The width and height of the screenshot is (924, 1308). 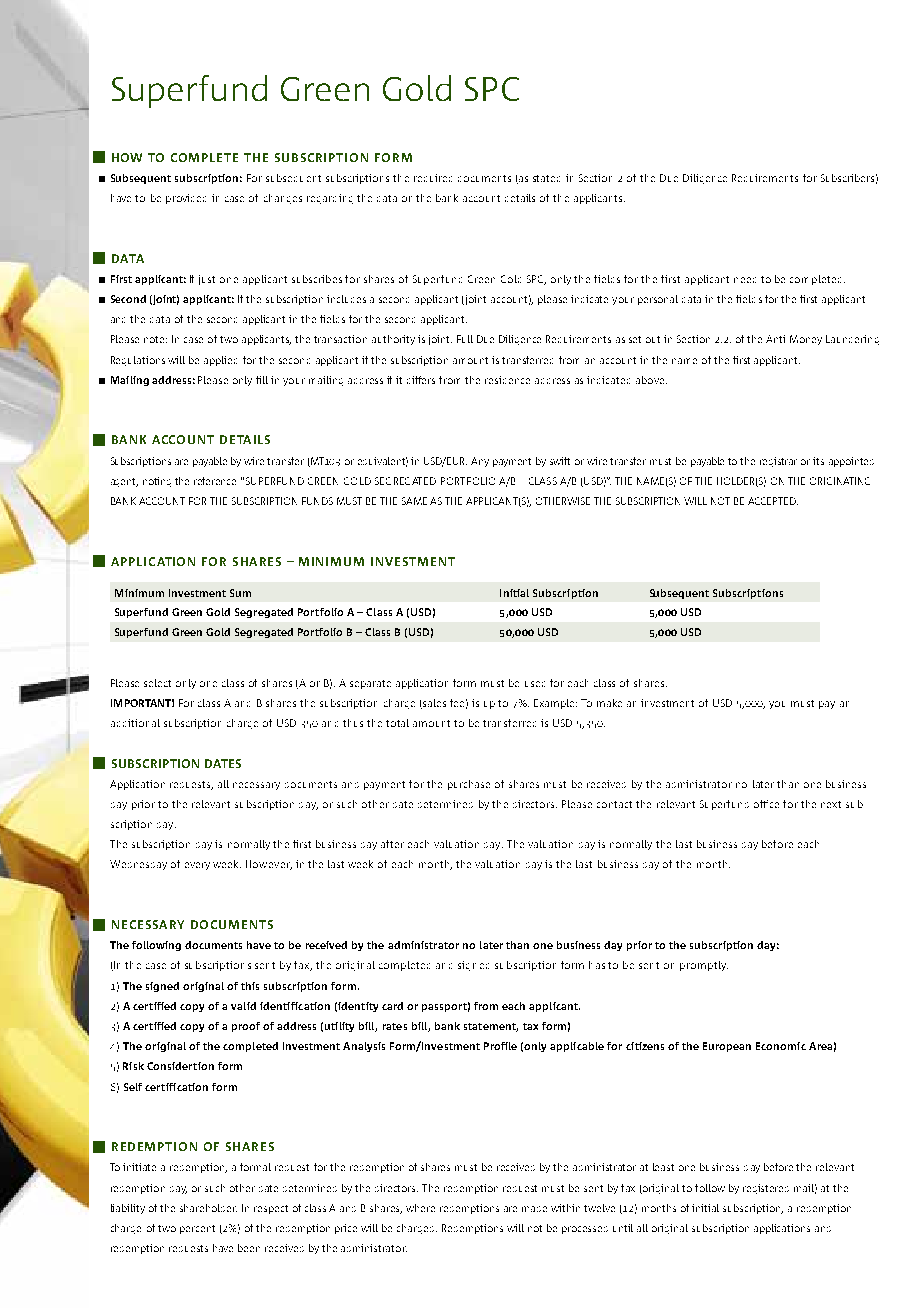 I want to click on made, so click(x=534, y=1209).
